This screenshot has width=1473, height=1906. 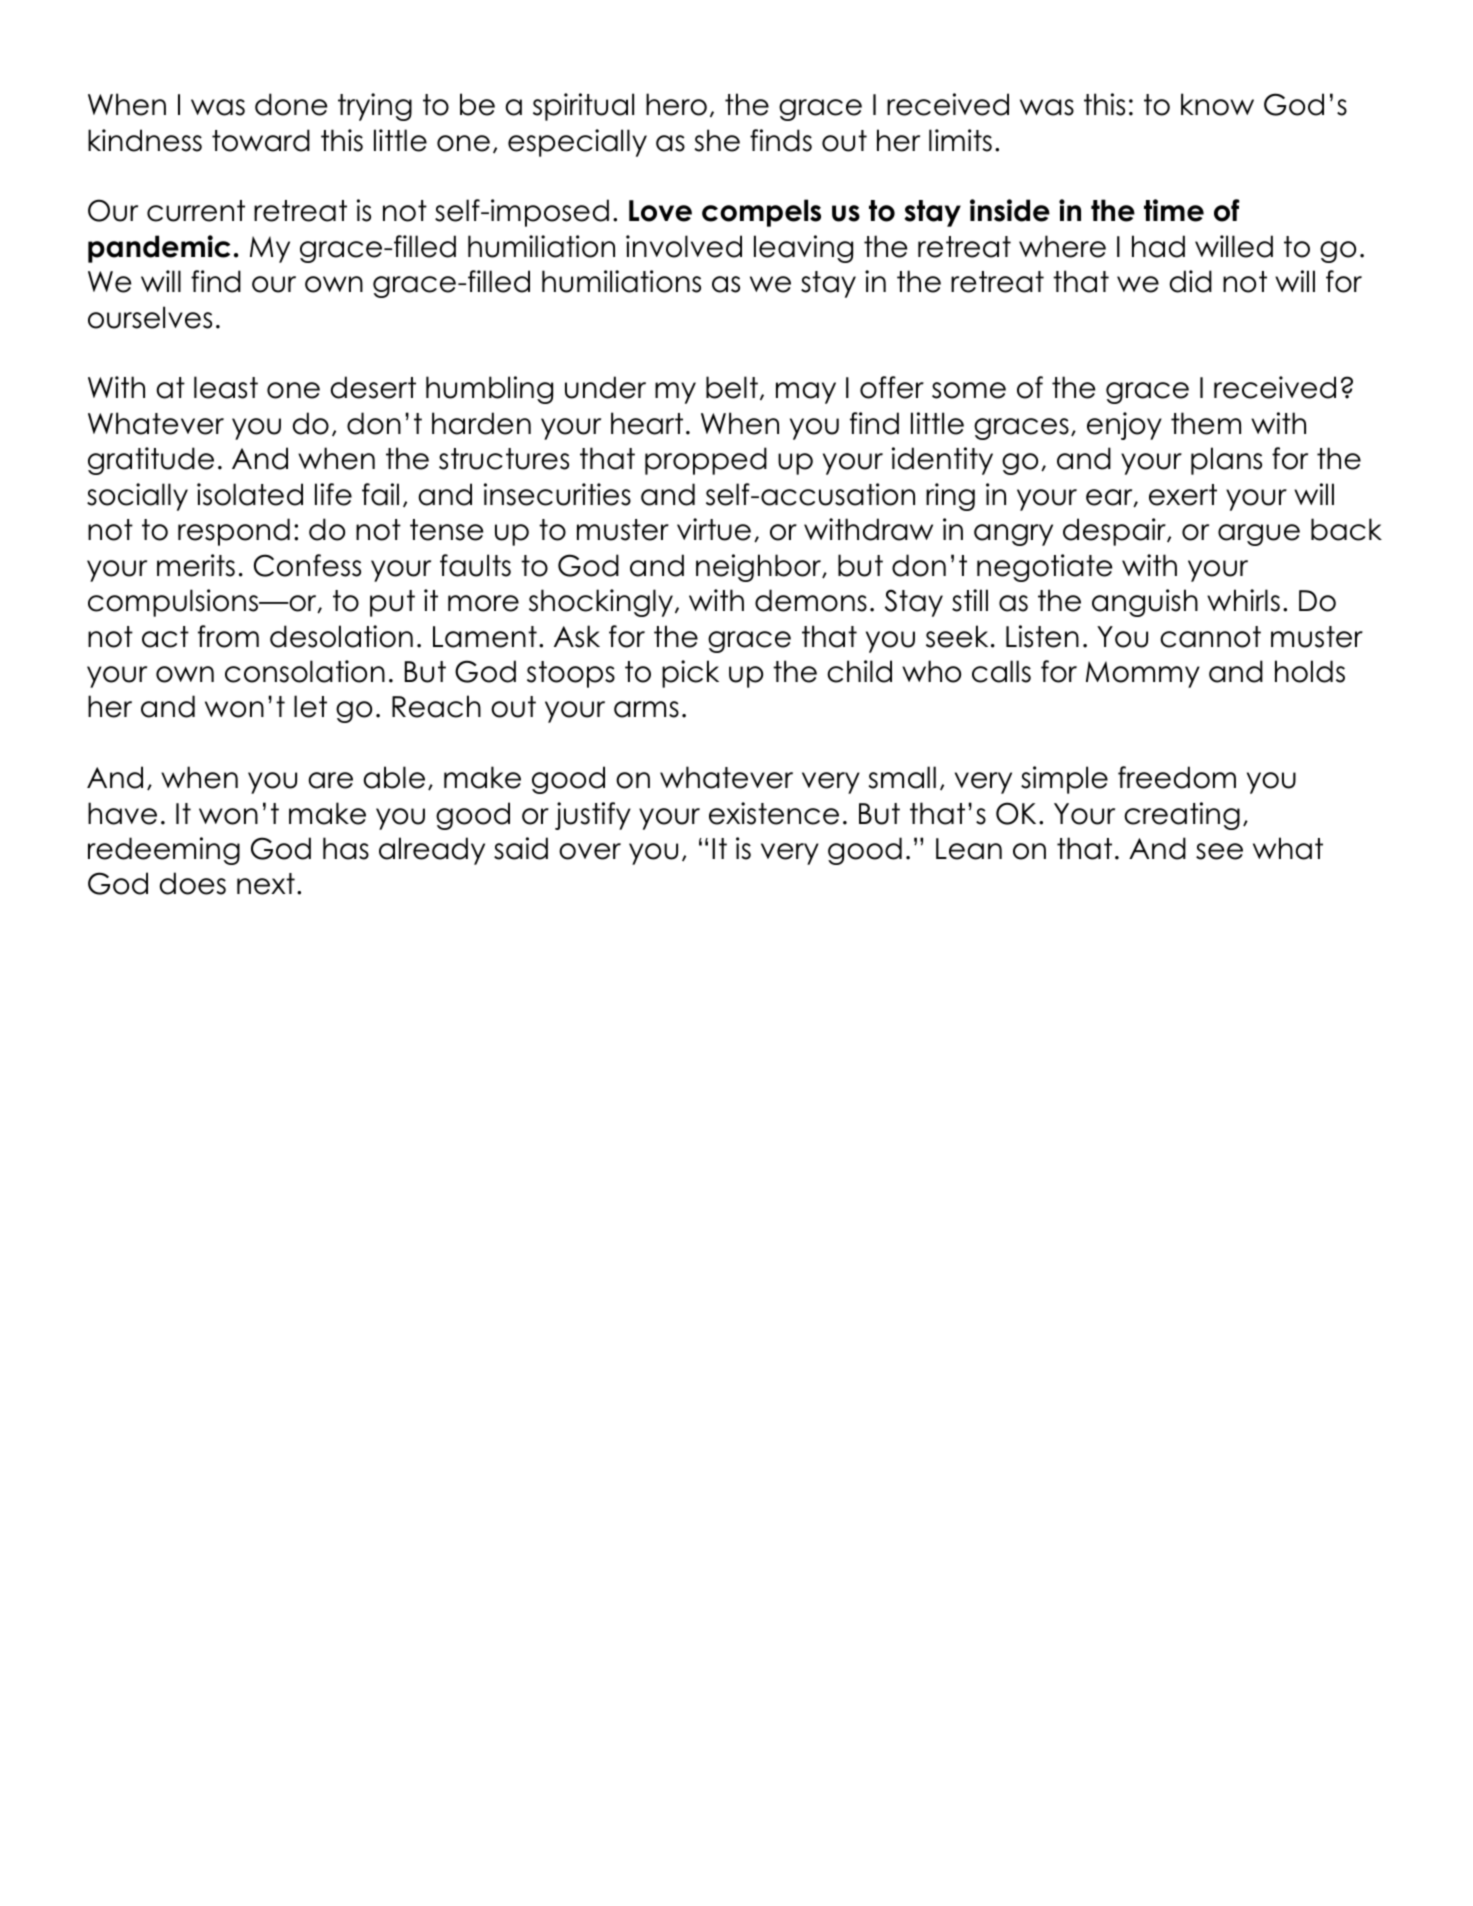 I want to click on over, so click(x=590, y=851).
